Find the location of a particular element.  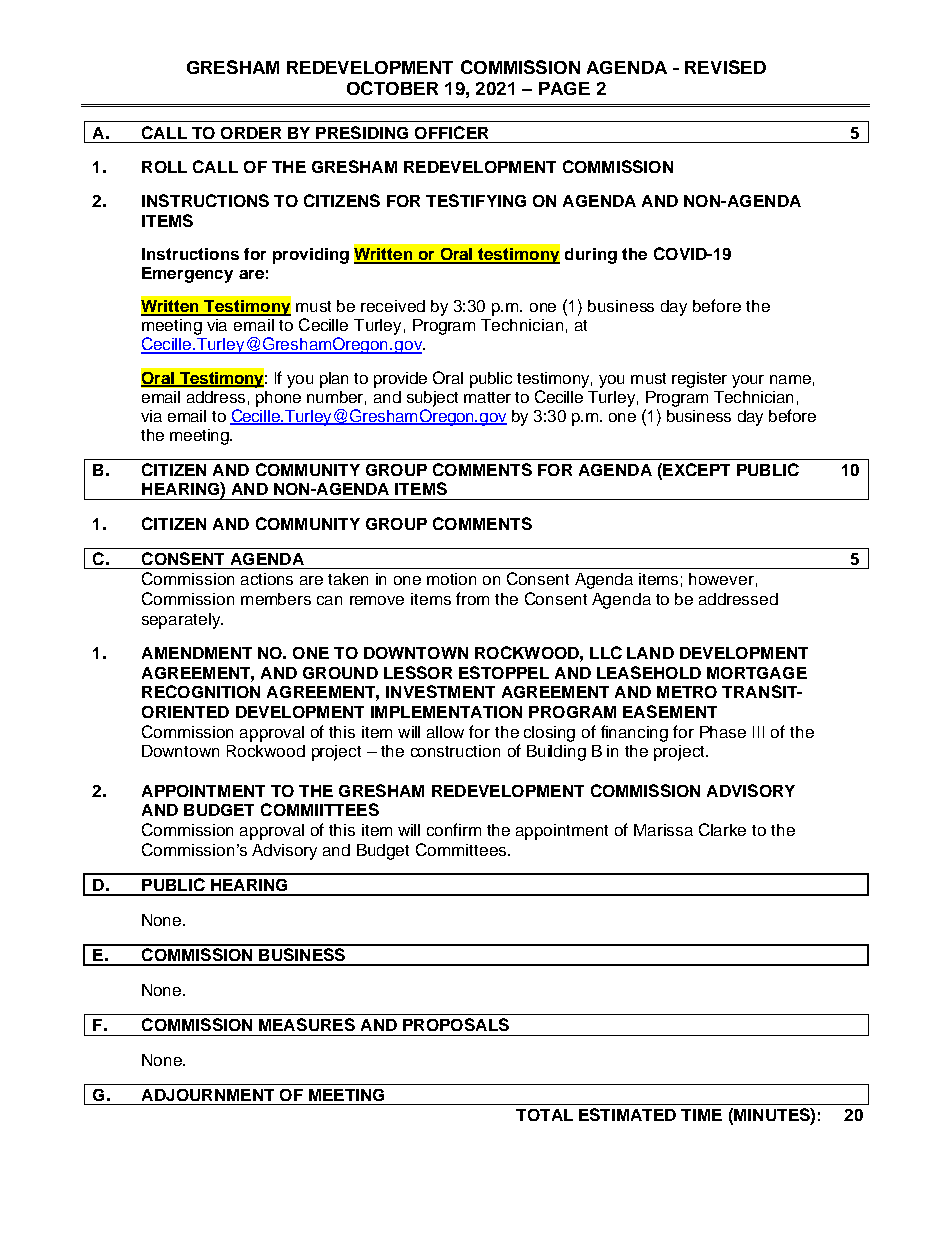

matter is located at coordinates (487, 397).
